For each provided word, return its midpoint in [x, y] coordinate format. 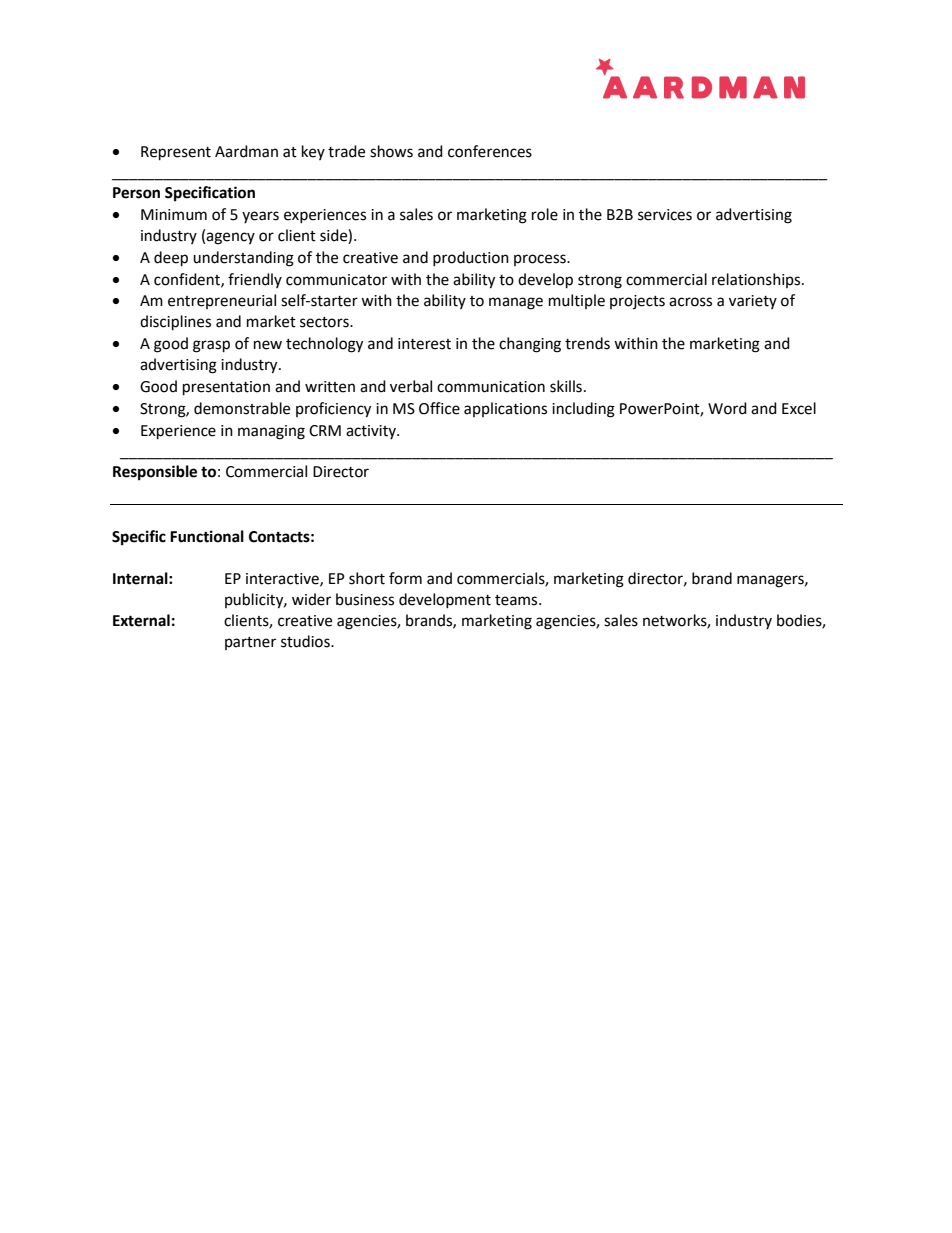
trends [587, 343]
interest [424, 344]
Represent [176, 153]
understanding [243, 259]
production [471, 258]
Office [439, 408]
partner [250, 643]
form [405, 578]
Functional [207, 536]
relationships [757, 280]
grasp [211, 346]
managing [271, 432]
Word [727, 408]
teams [517, 600]
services [665, 215]
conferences [490, 151]
